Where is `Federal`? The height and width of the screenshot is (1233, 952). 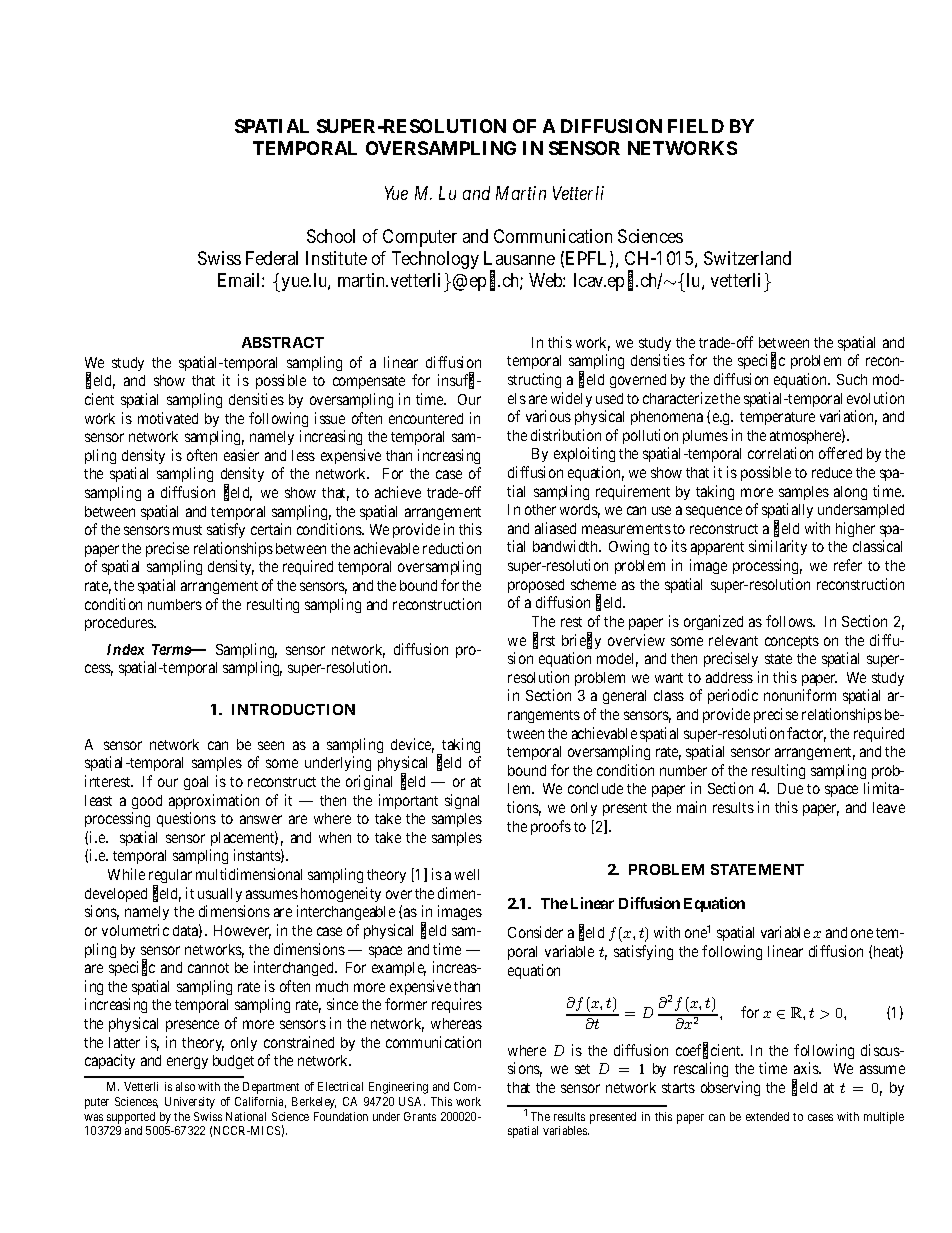
Federal is located at coordinates (272, 258).
